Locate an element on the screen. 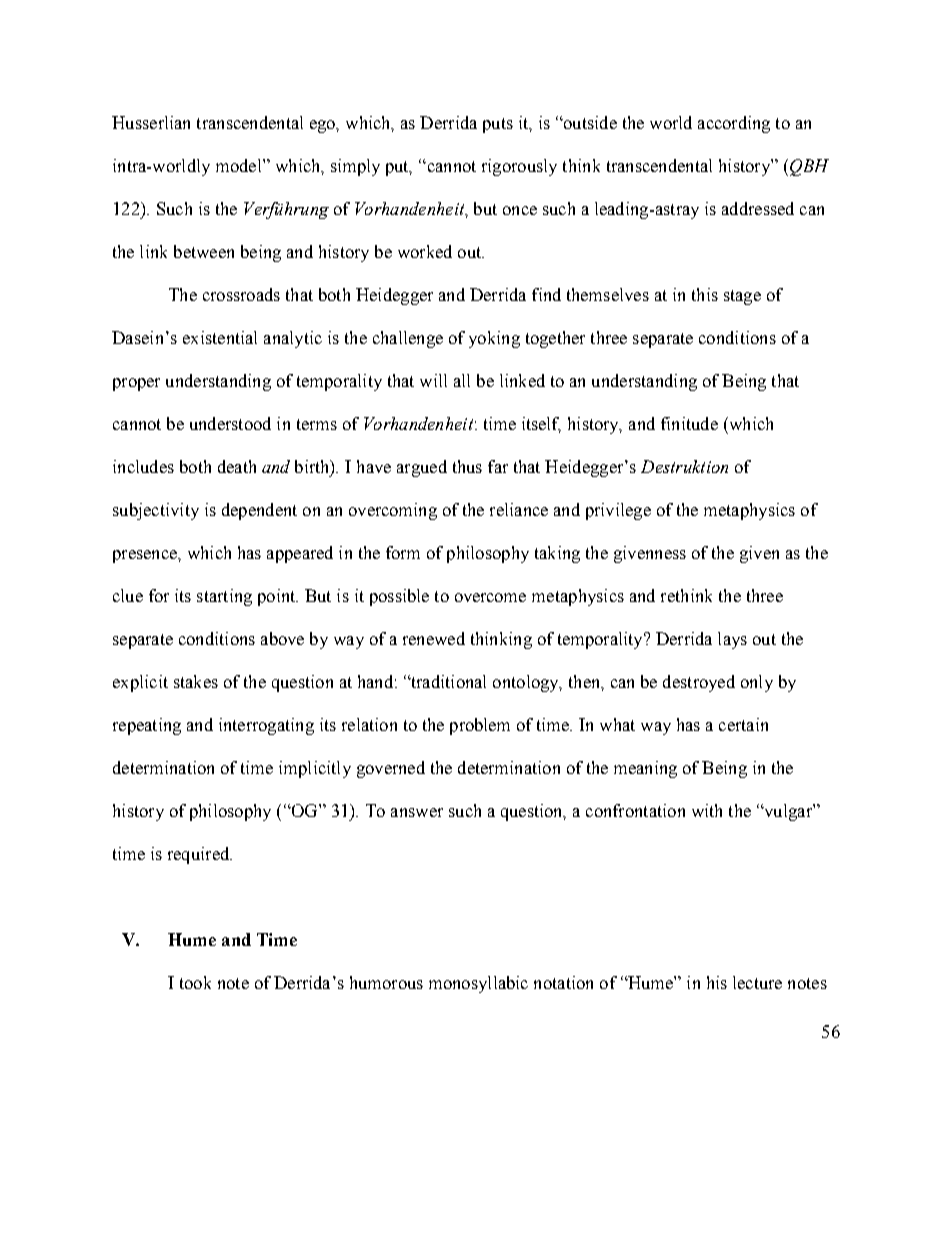 The image size is (952, 1233). took is located at coordinates (195, 982).
